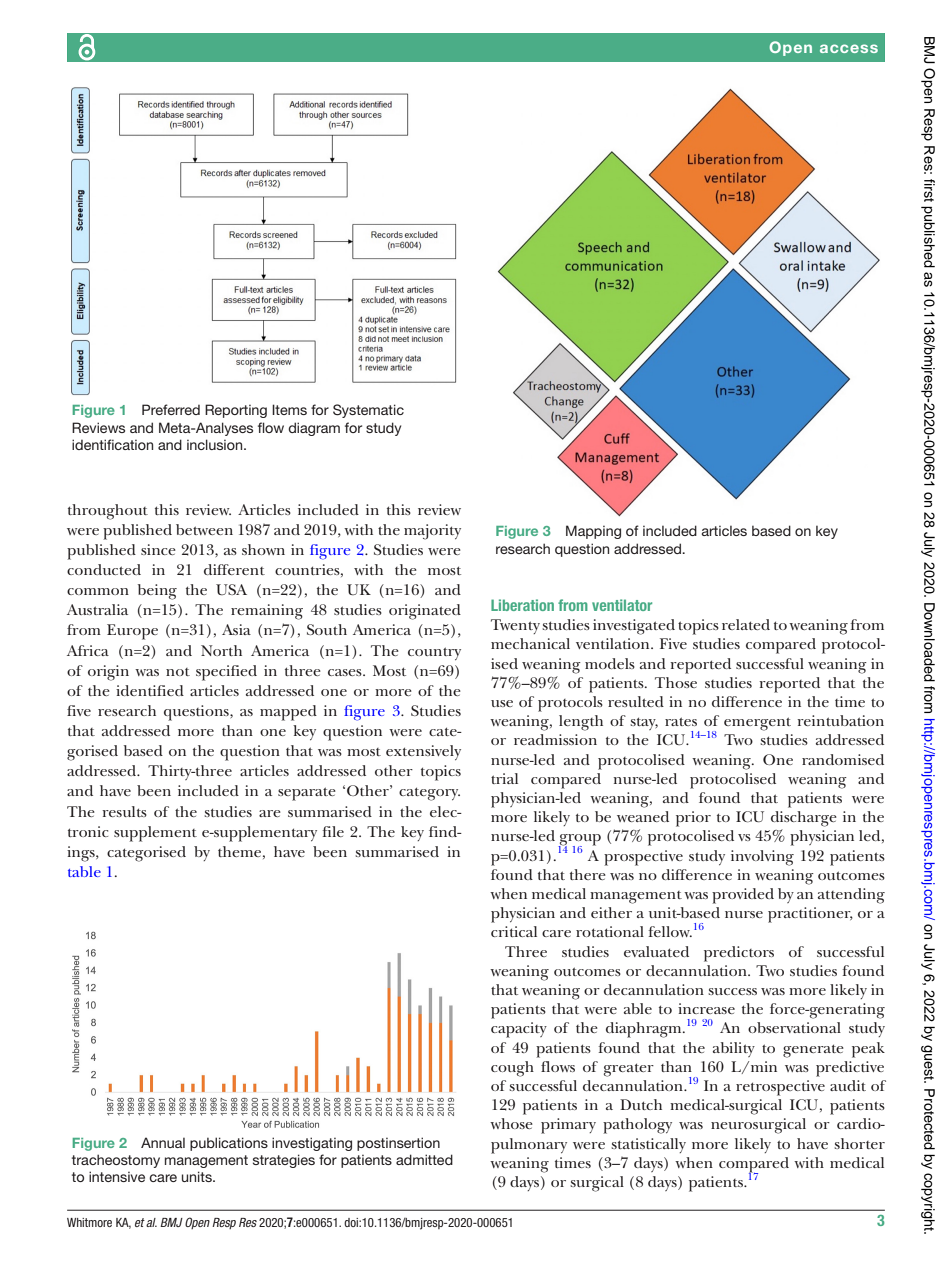 This screenshot has height=1270, width=952. What do you see at coordinates (163, 1142) in the screenshot?
I see `Annual` at bounding box center [163, 1142].
